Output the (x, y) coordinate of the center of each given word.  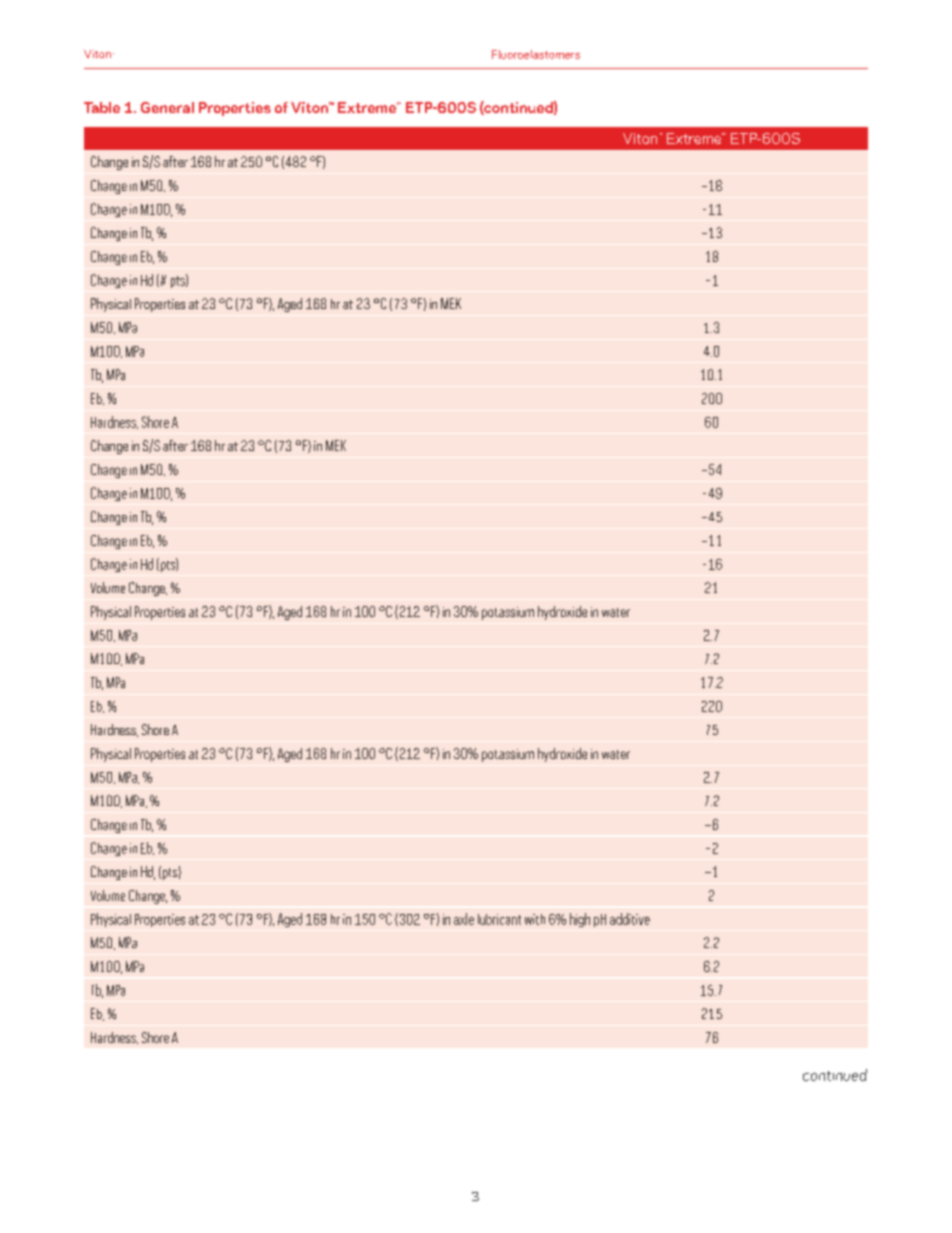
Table (102, 107)
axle (464, 919)
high (580, 920)
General (167, 107)
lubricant (499, 919)
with (535, 919)
